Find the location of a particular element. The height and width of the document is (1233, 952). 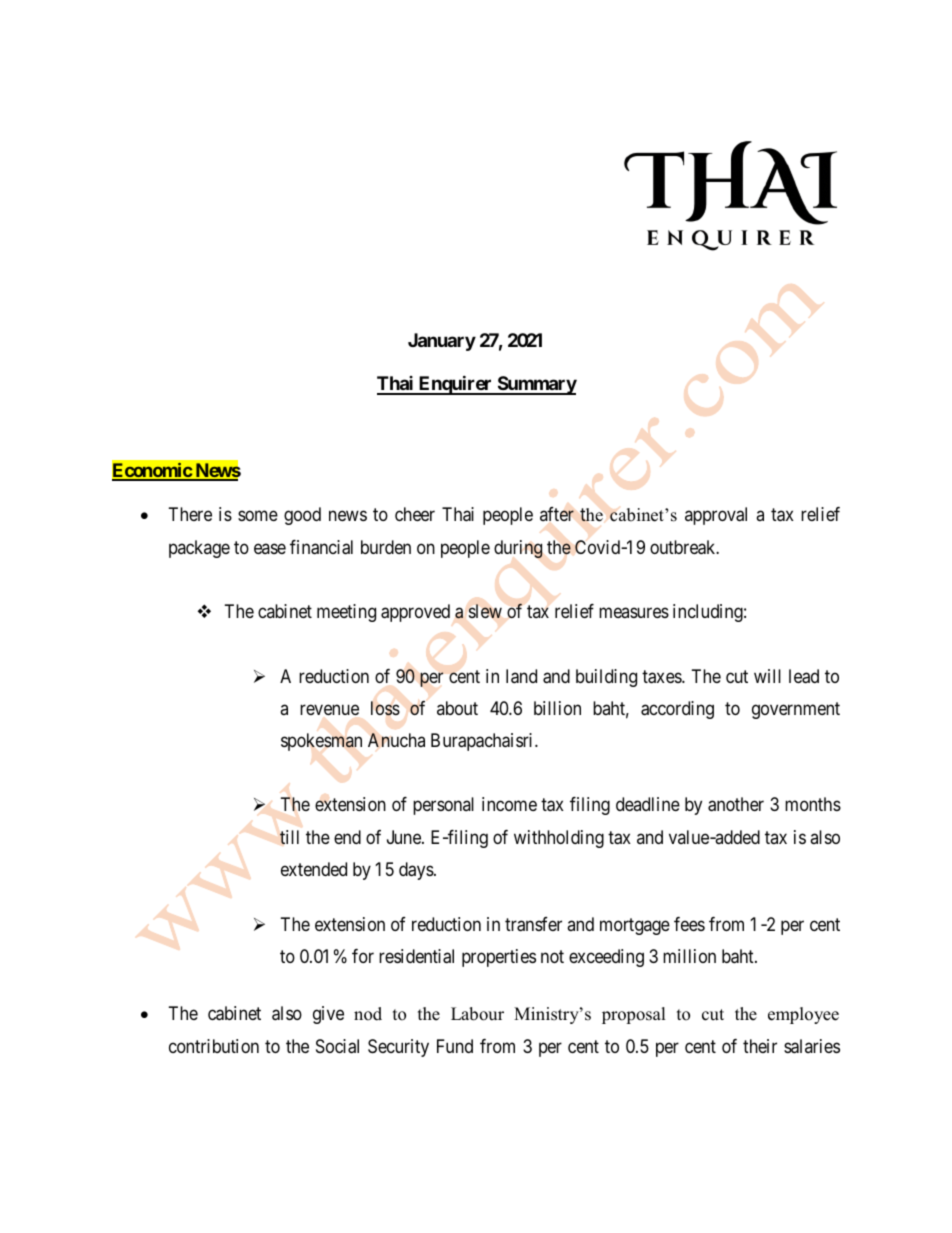

will is located at coordinates (767, 676).
